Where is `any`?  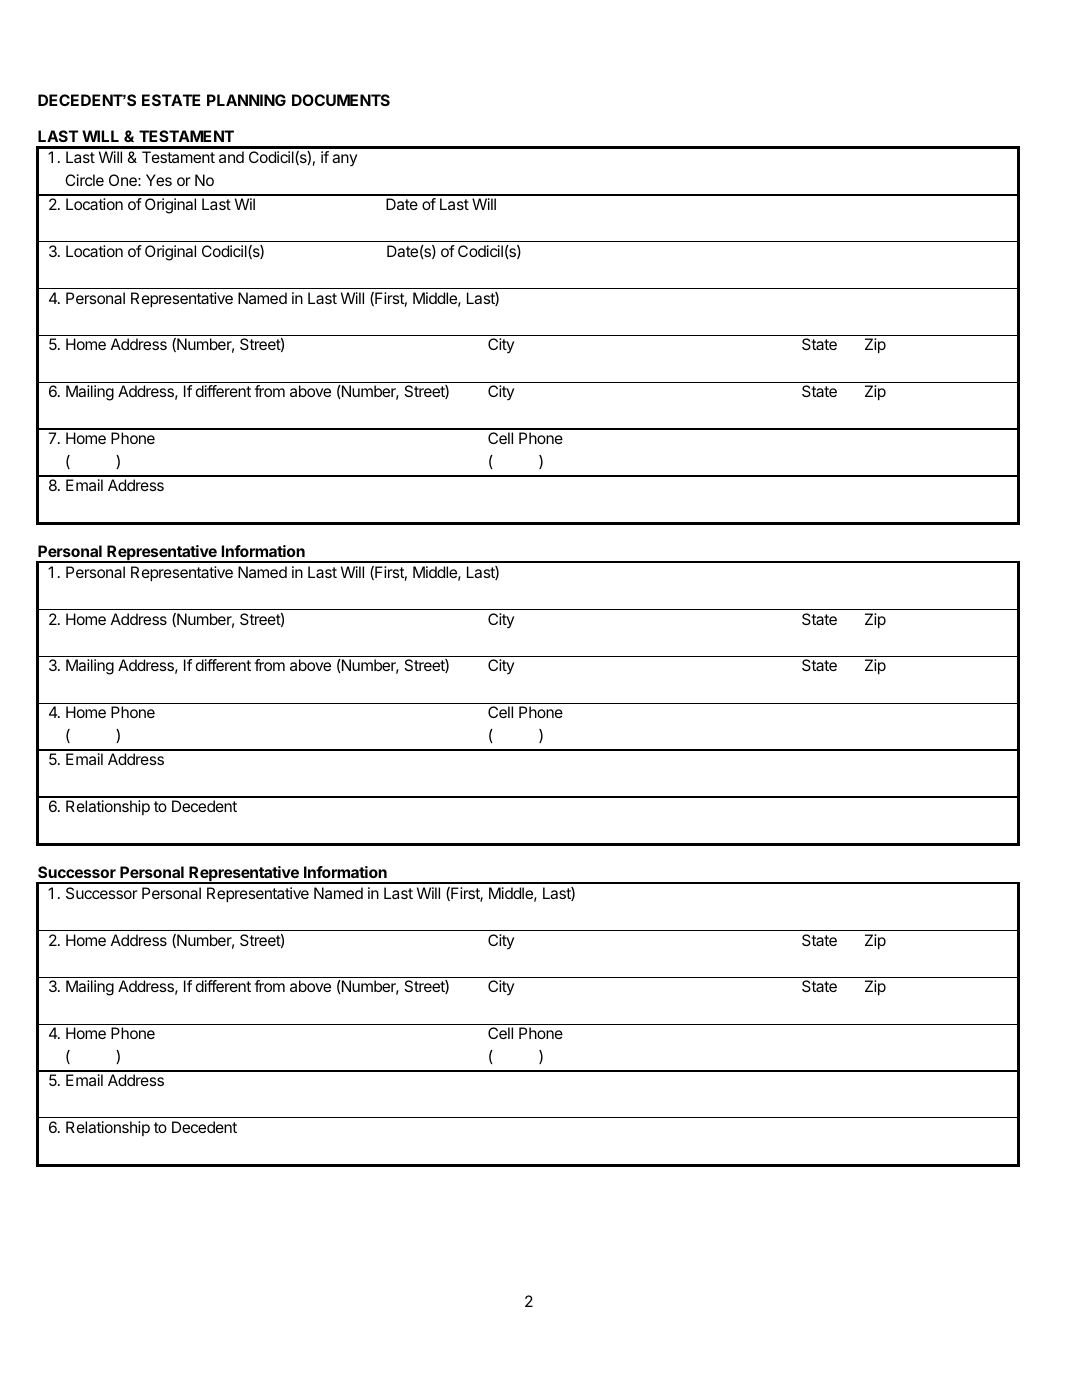 any is located at coordinates (344, 160).
